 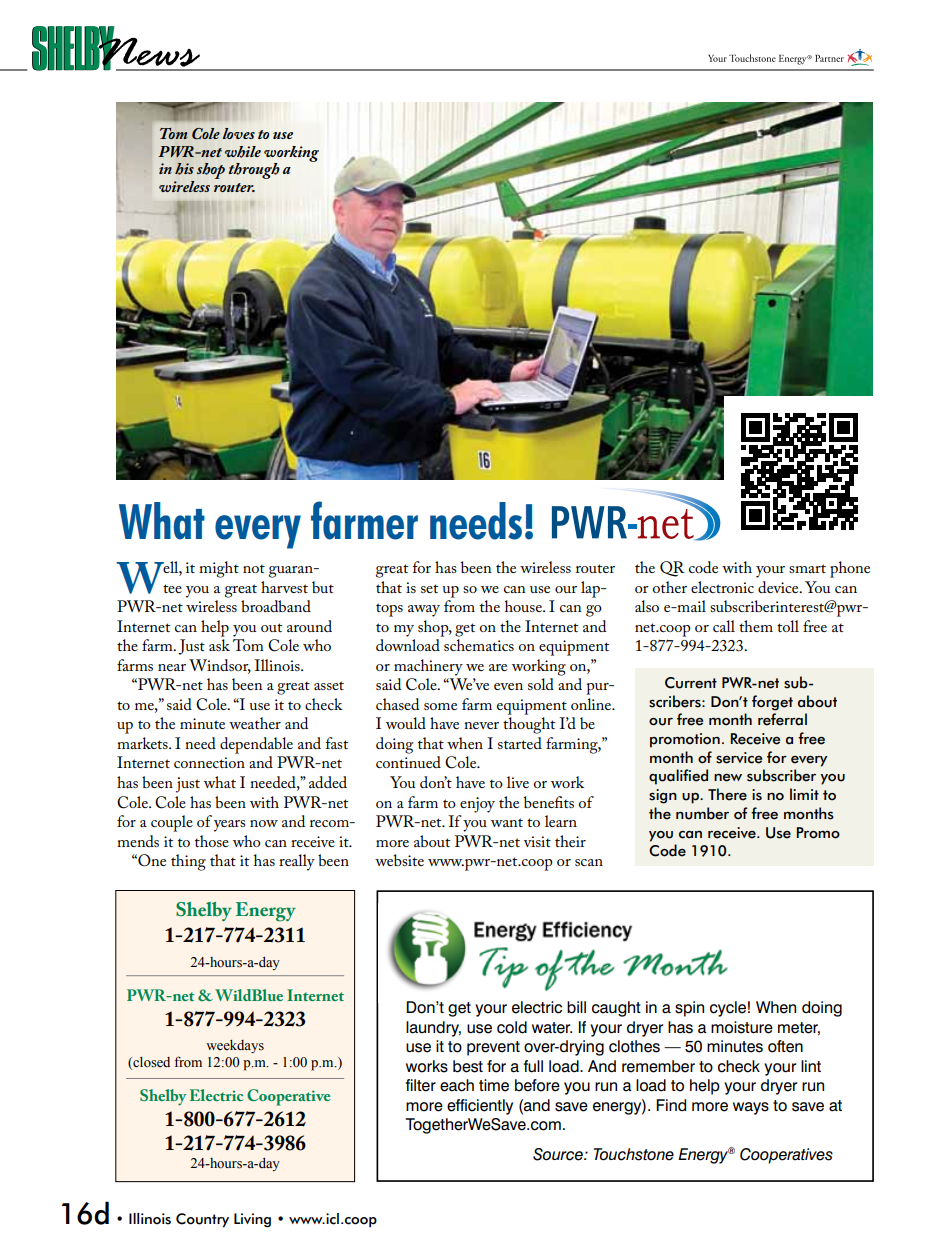 What do you see at coordinates (807, 568) in the screenshot?
I see `smart` at bounding box center [807, 568].
